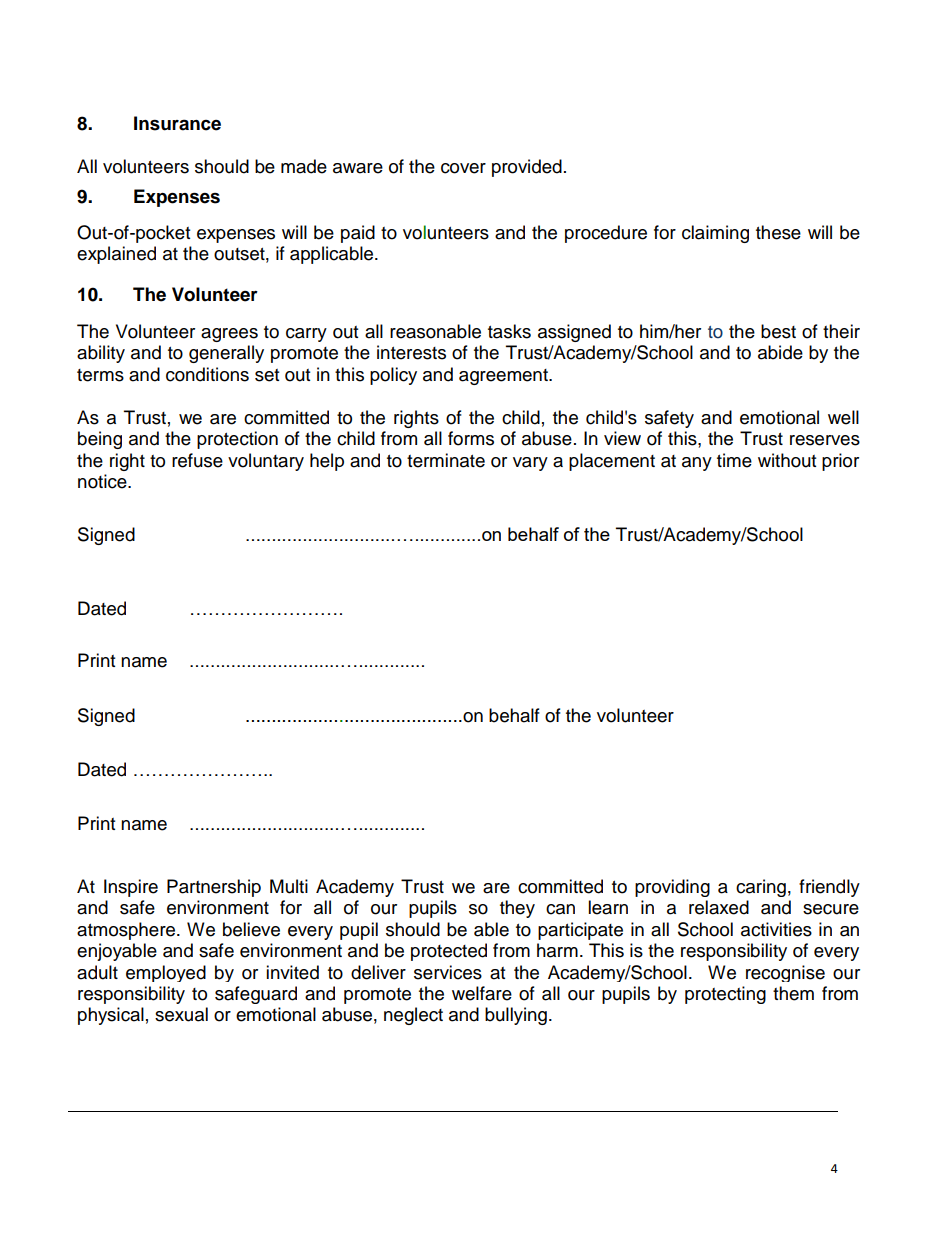  I want to click on Insurance, so click(177, 123).
